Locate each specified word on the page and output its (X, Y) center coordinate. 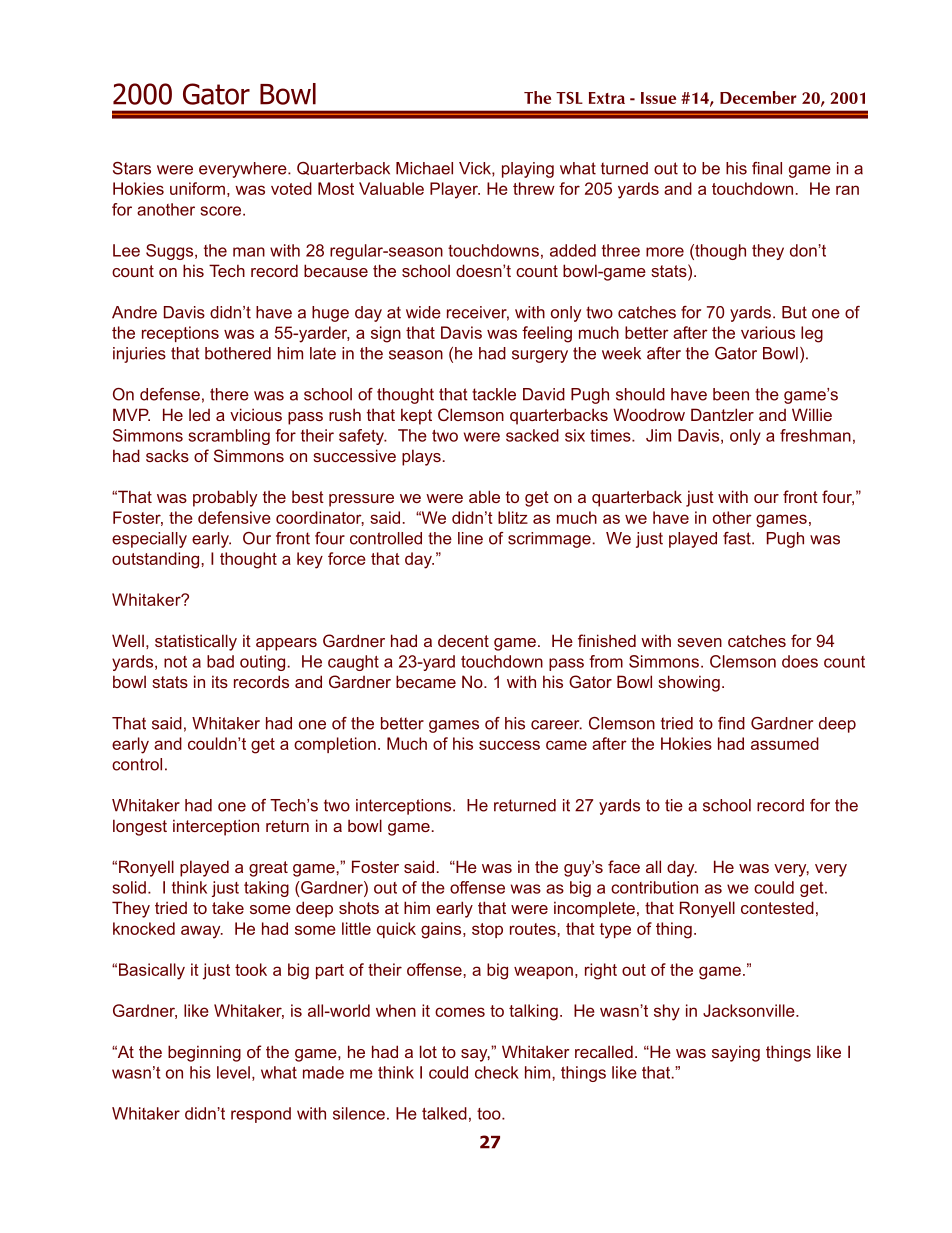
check (497, 1072)
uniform (197, 188)
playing (528, 170)
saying (736, 1053)
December (758, 97)
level (233, 1072)
